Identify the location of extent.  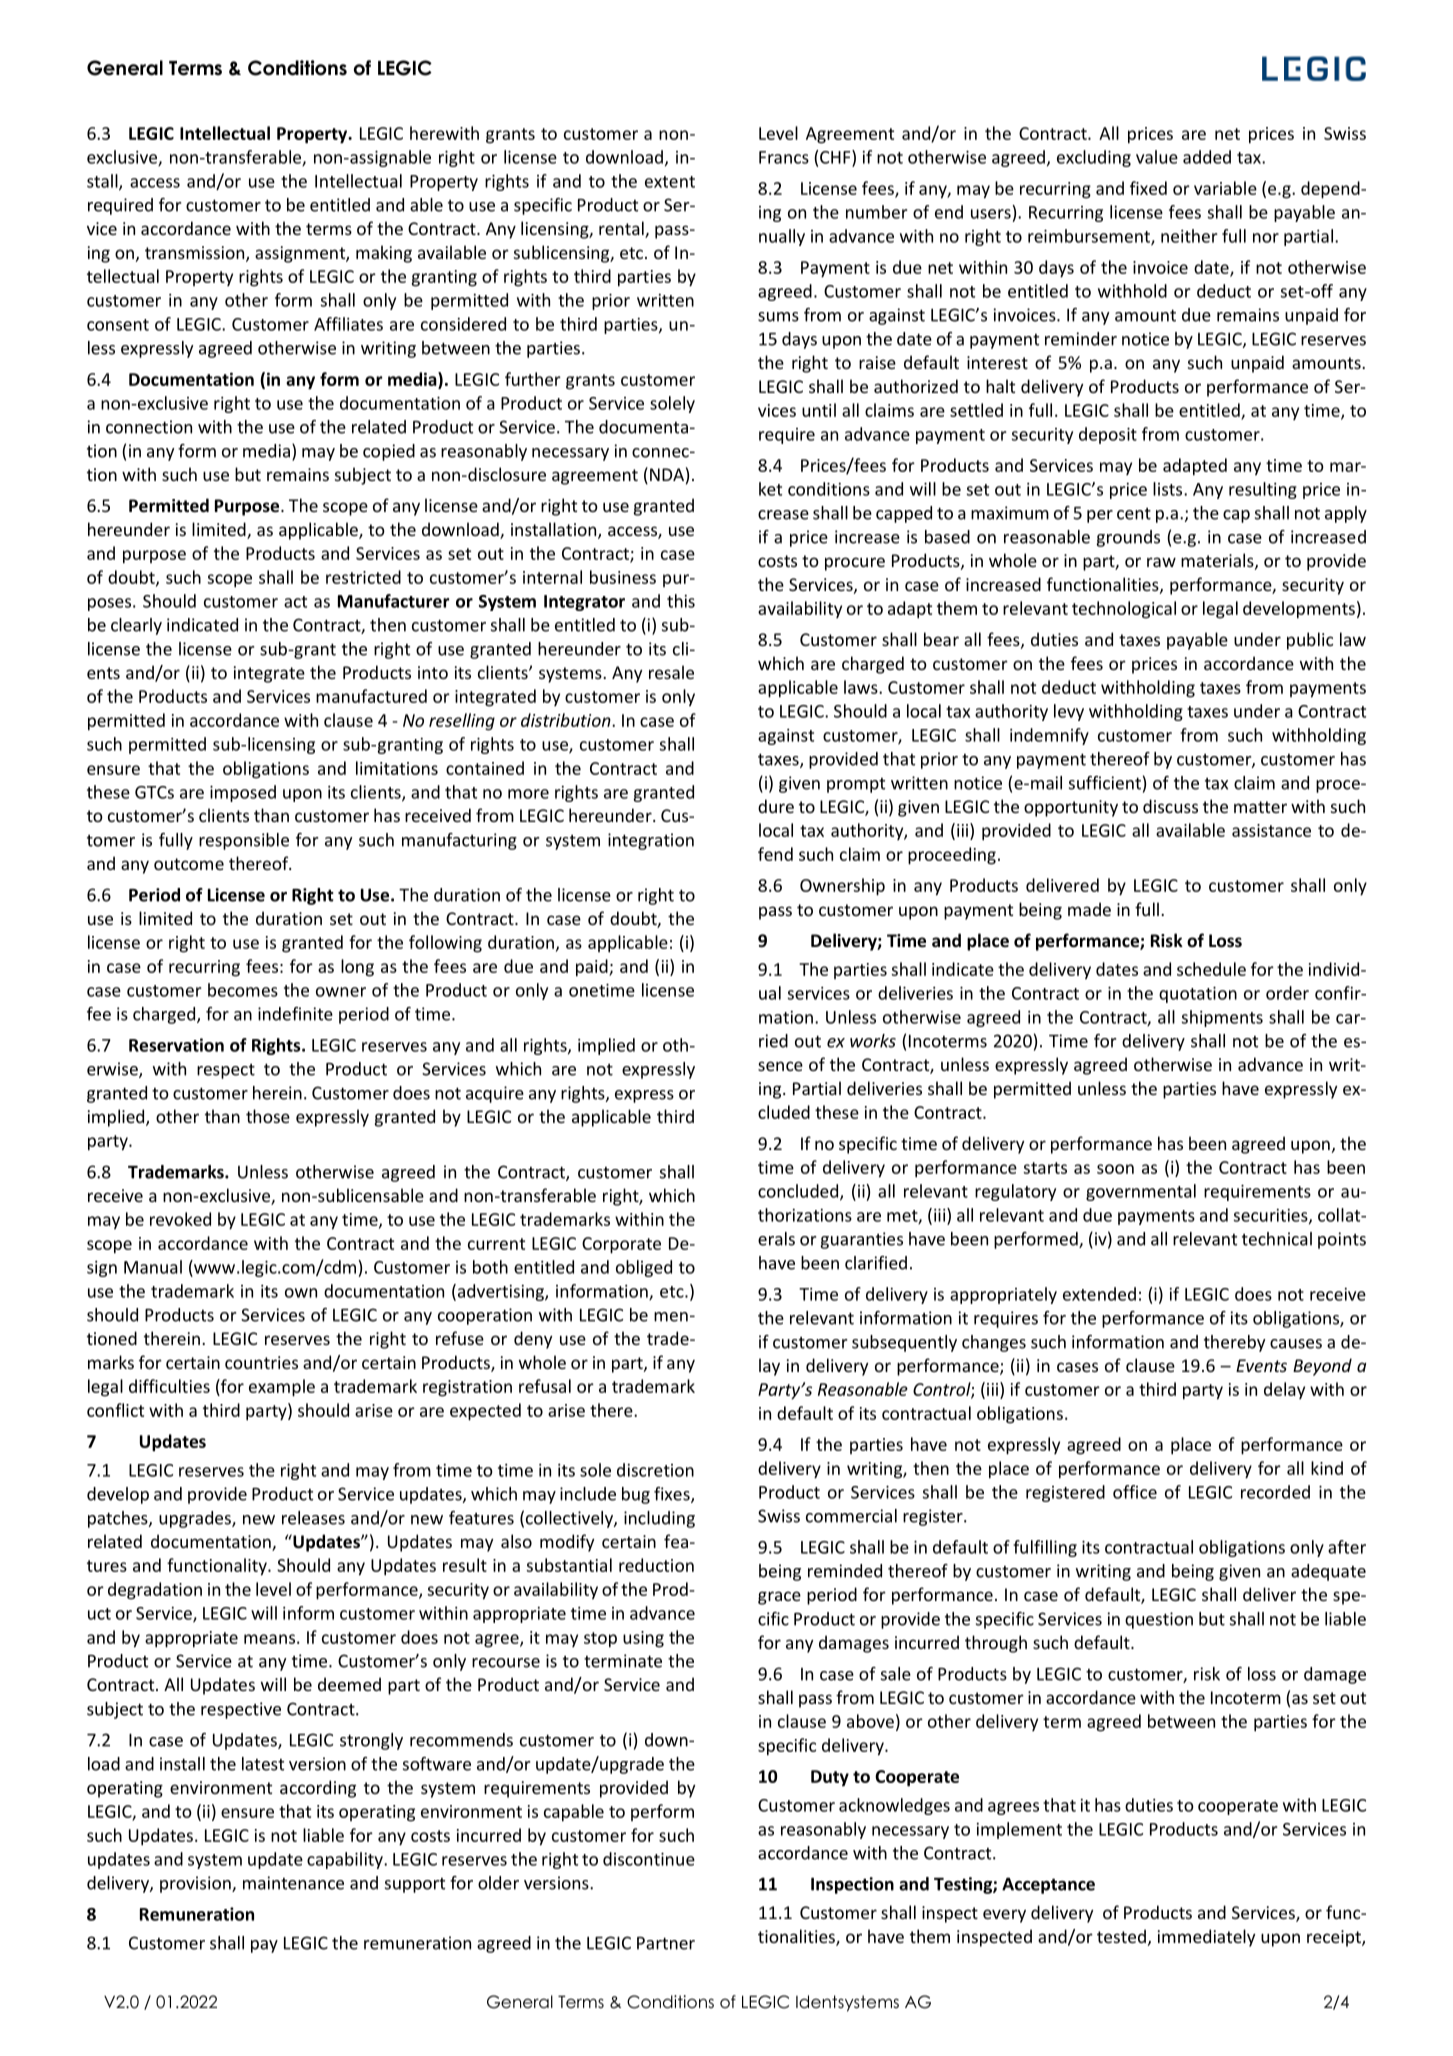
(670, 182).
